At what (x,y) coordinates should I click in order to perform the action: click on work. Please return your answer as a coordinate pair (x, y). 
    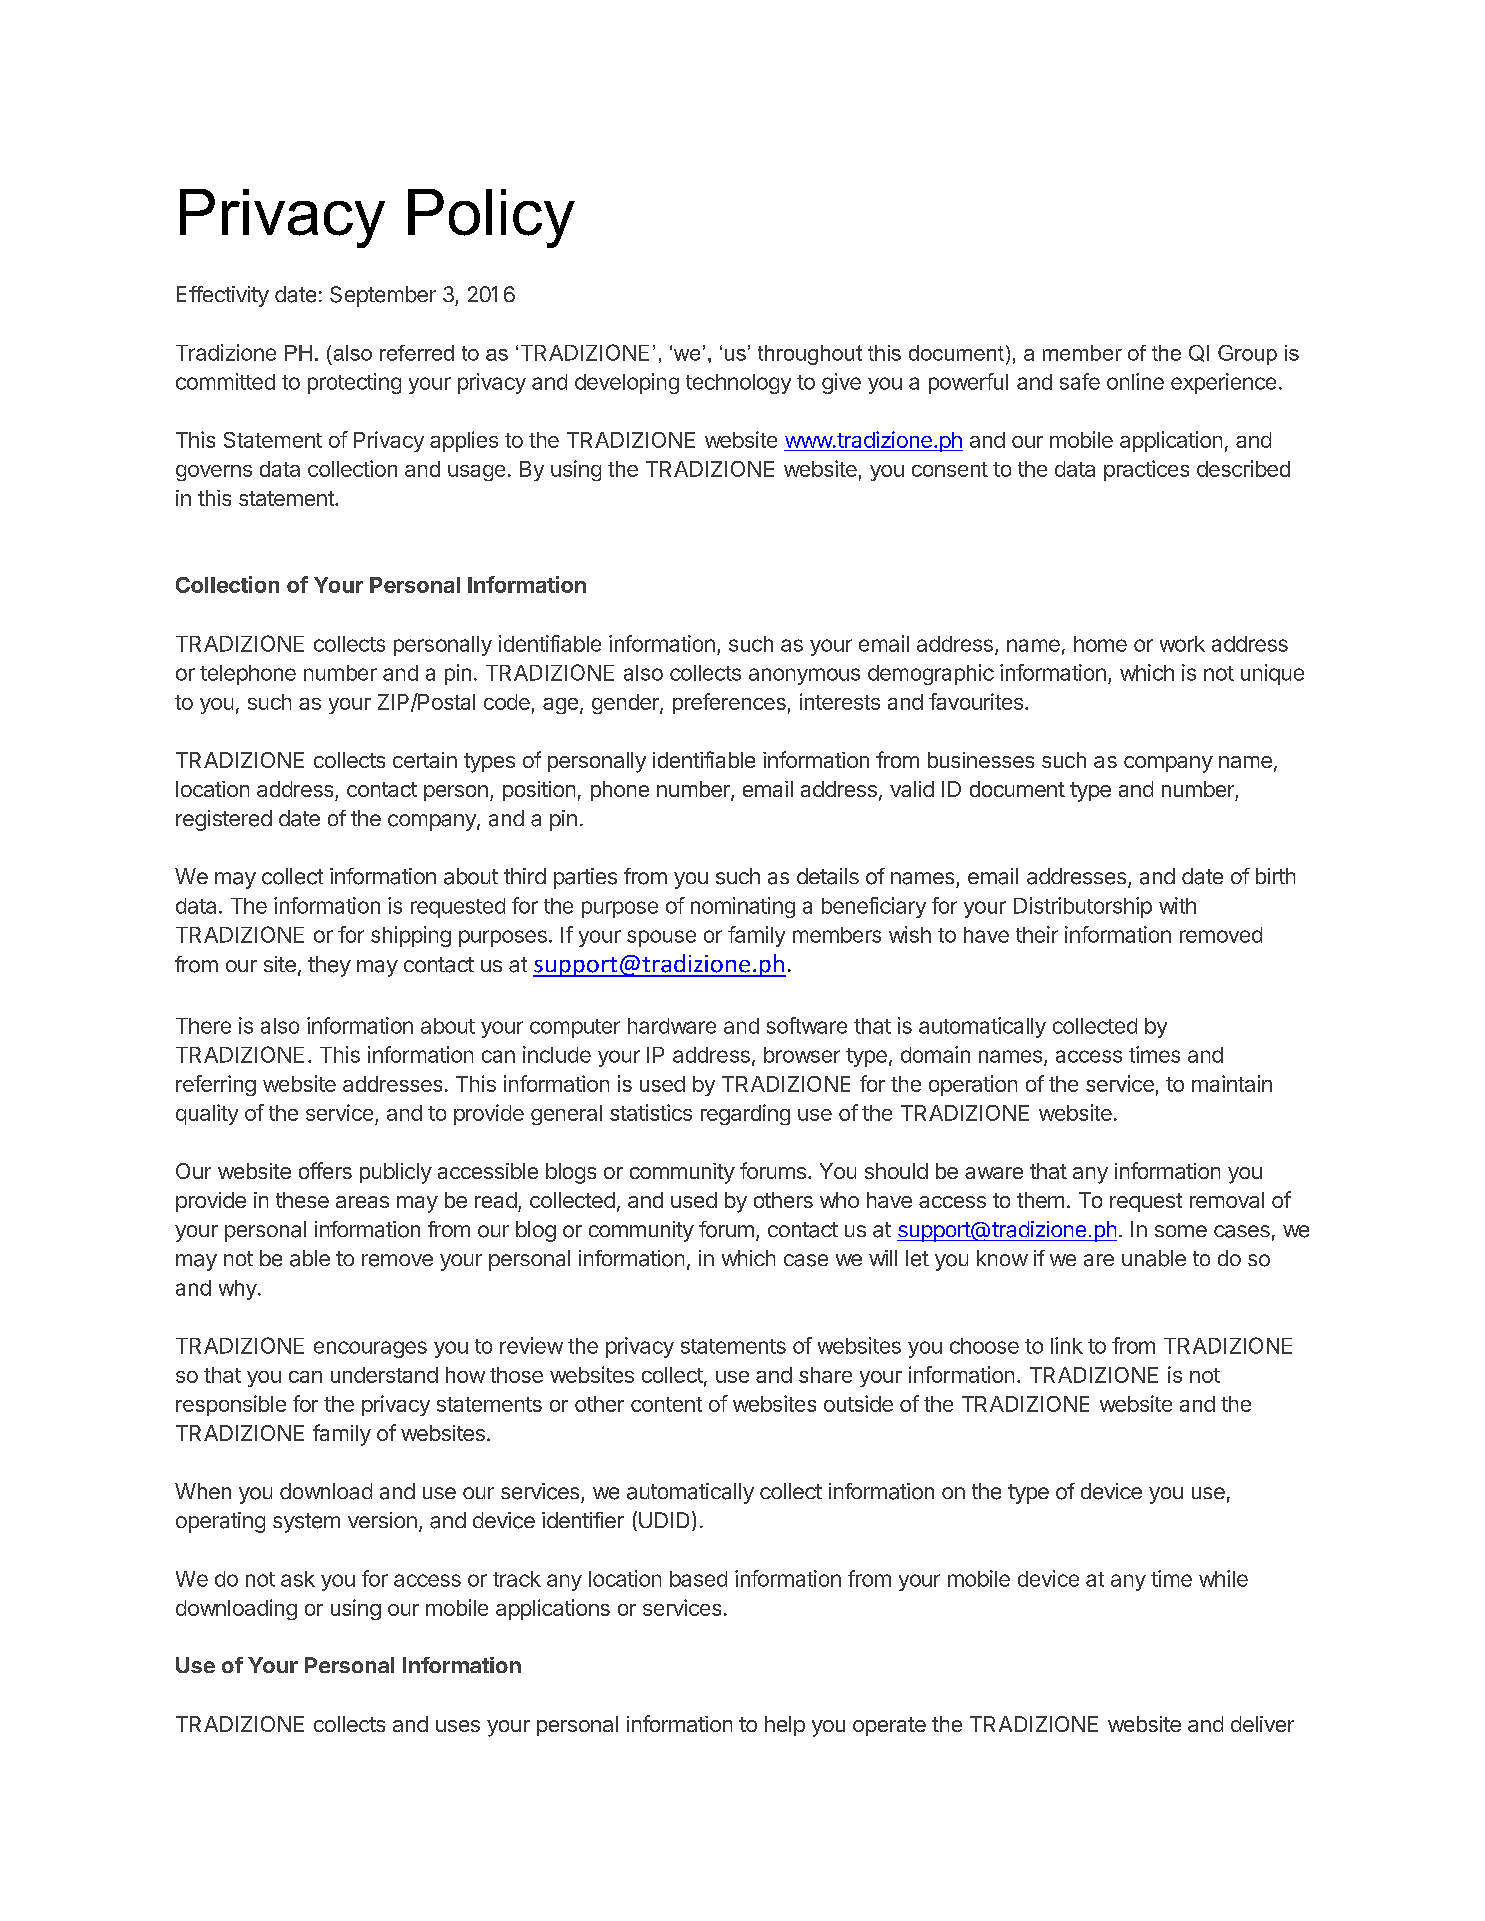
    Looking at the image, I should click on (1182, 644).
